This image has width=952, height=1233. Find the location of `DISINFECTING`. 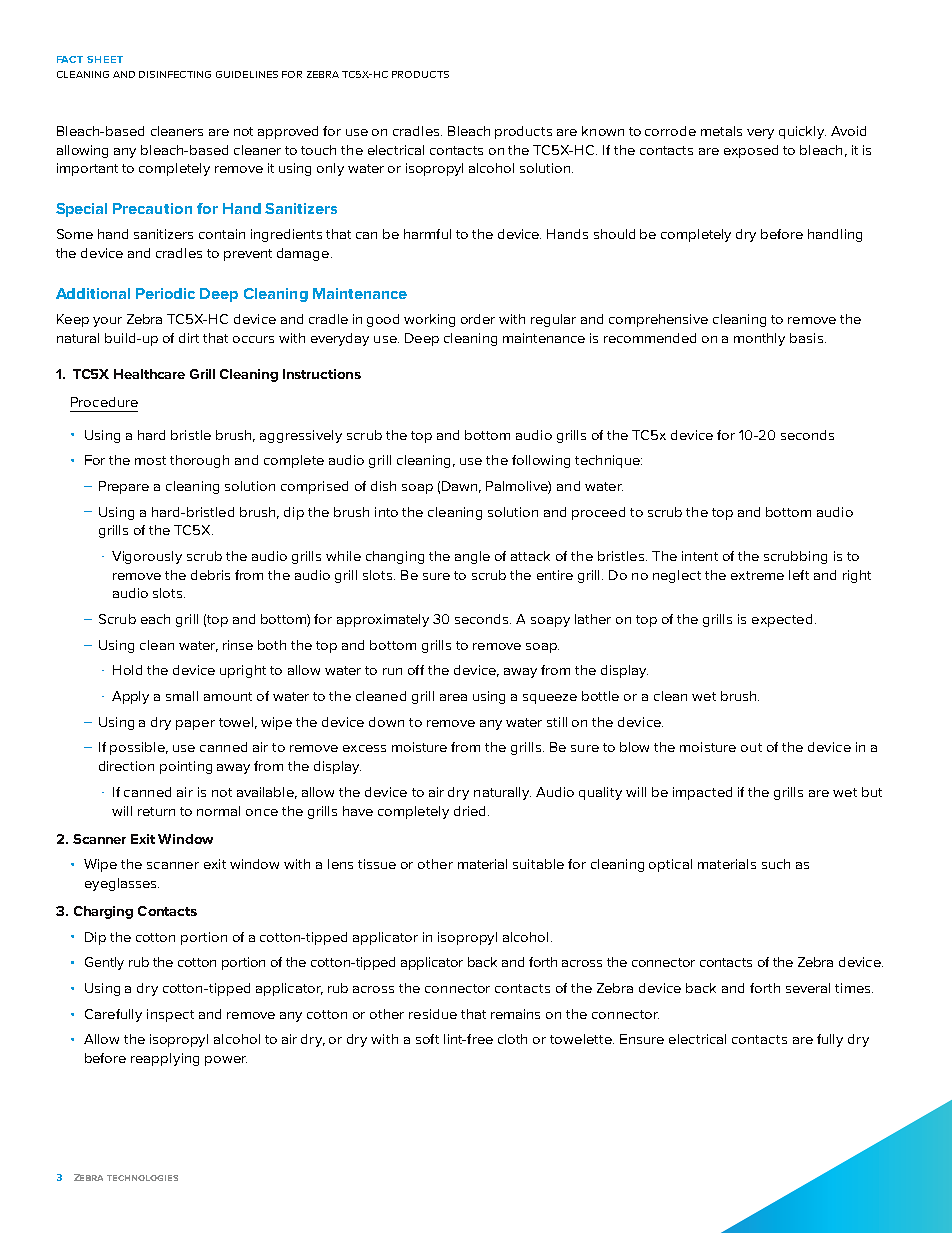

DISINFECTING is located at coordinates (175, 74).
